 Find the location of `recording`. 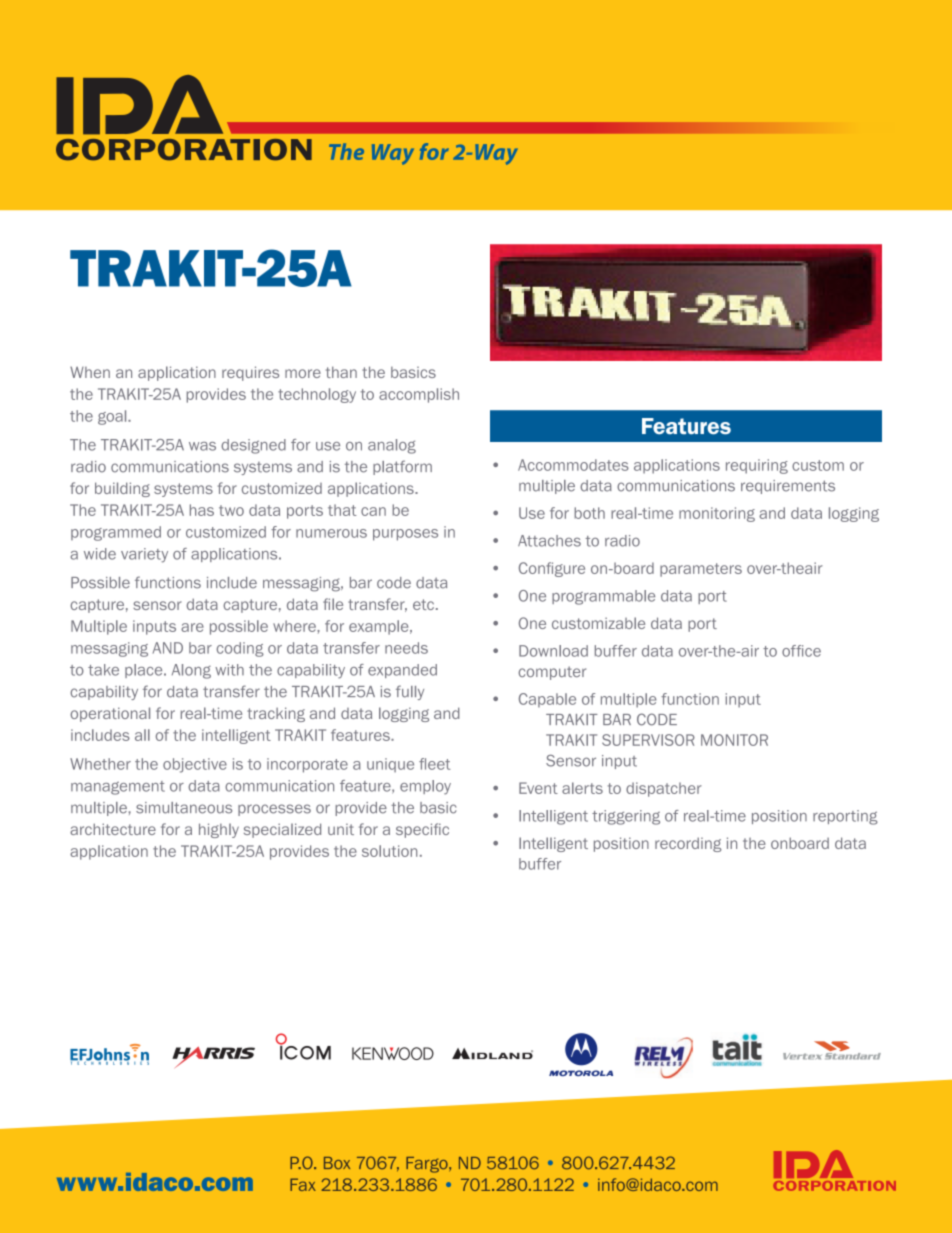

recording is located at coordinates (688, 844).
